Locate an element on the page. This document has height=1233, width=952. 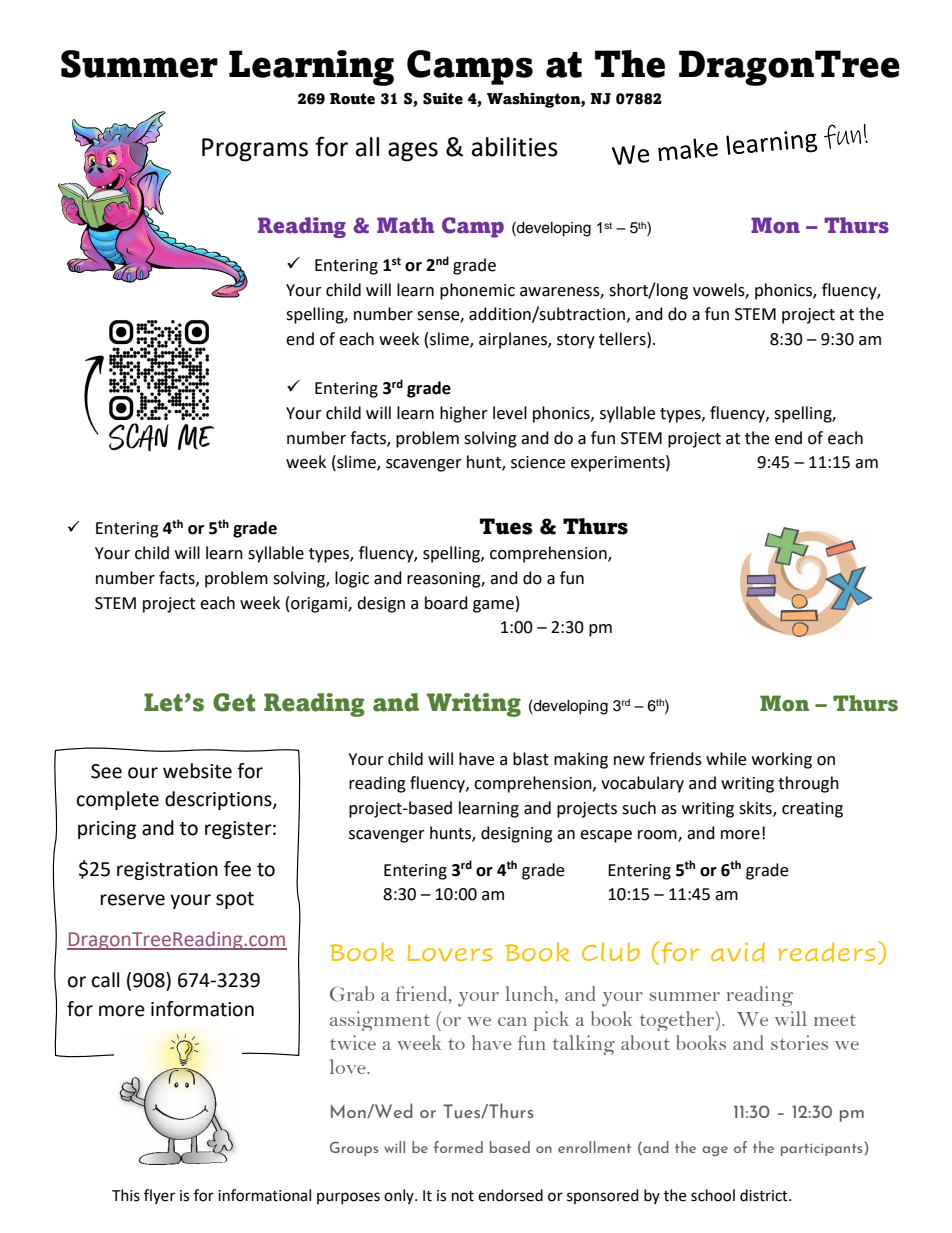
formed is located at coordinates (458, 1147).
